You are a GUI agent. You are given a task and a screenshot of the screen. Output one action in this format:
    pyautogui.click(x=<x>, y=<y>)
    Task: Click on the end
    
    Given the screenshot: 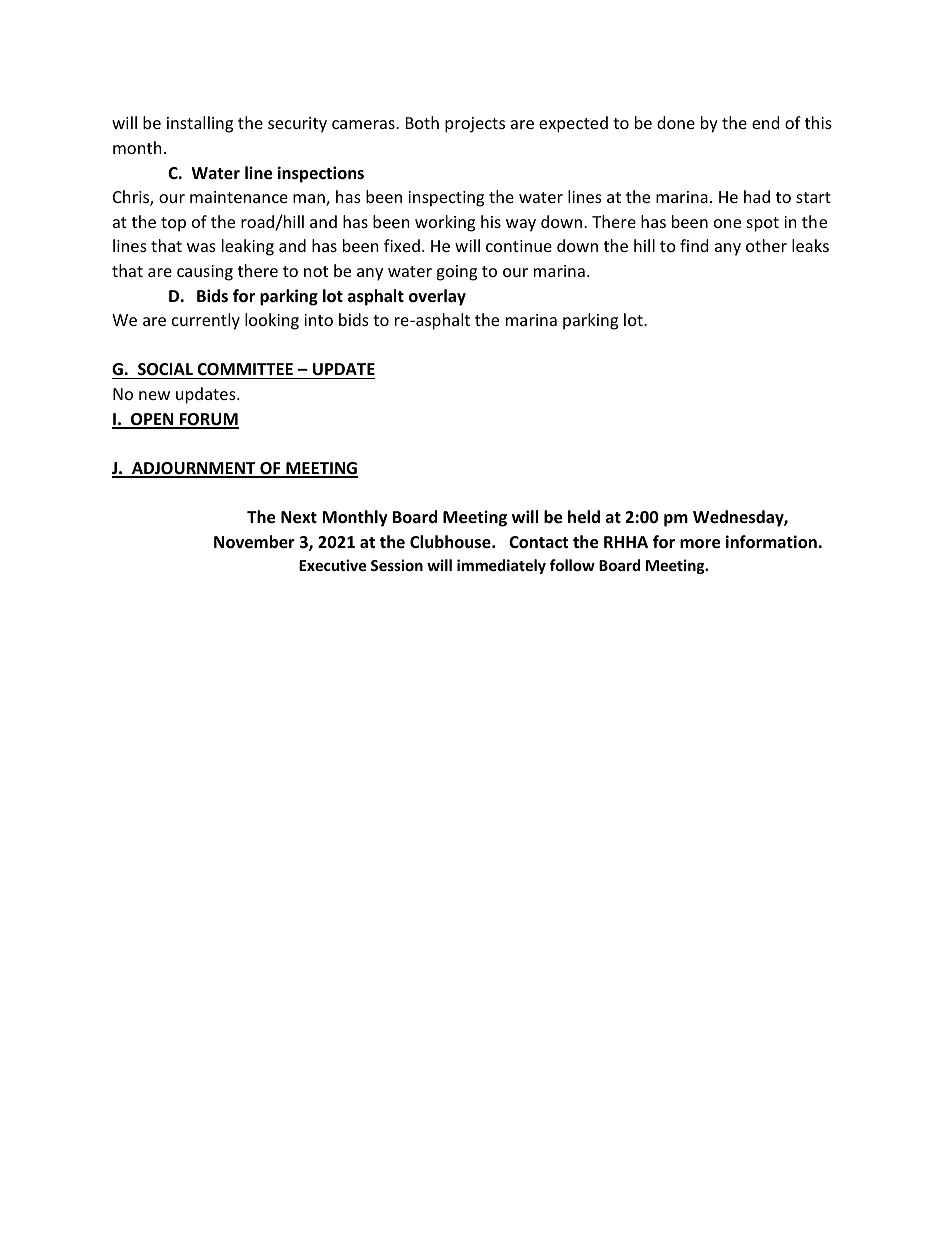 What is the action you would take?
    pyautogui.click(x=765, y=122)
